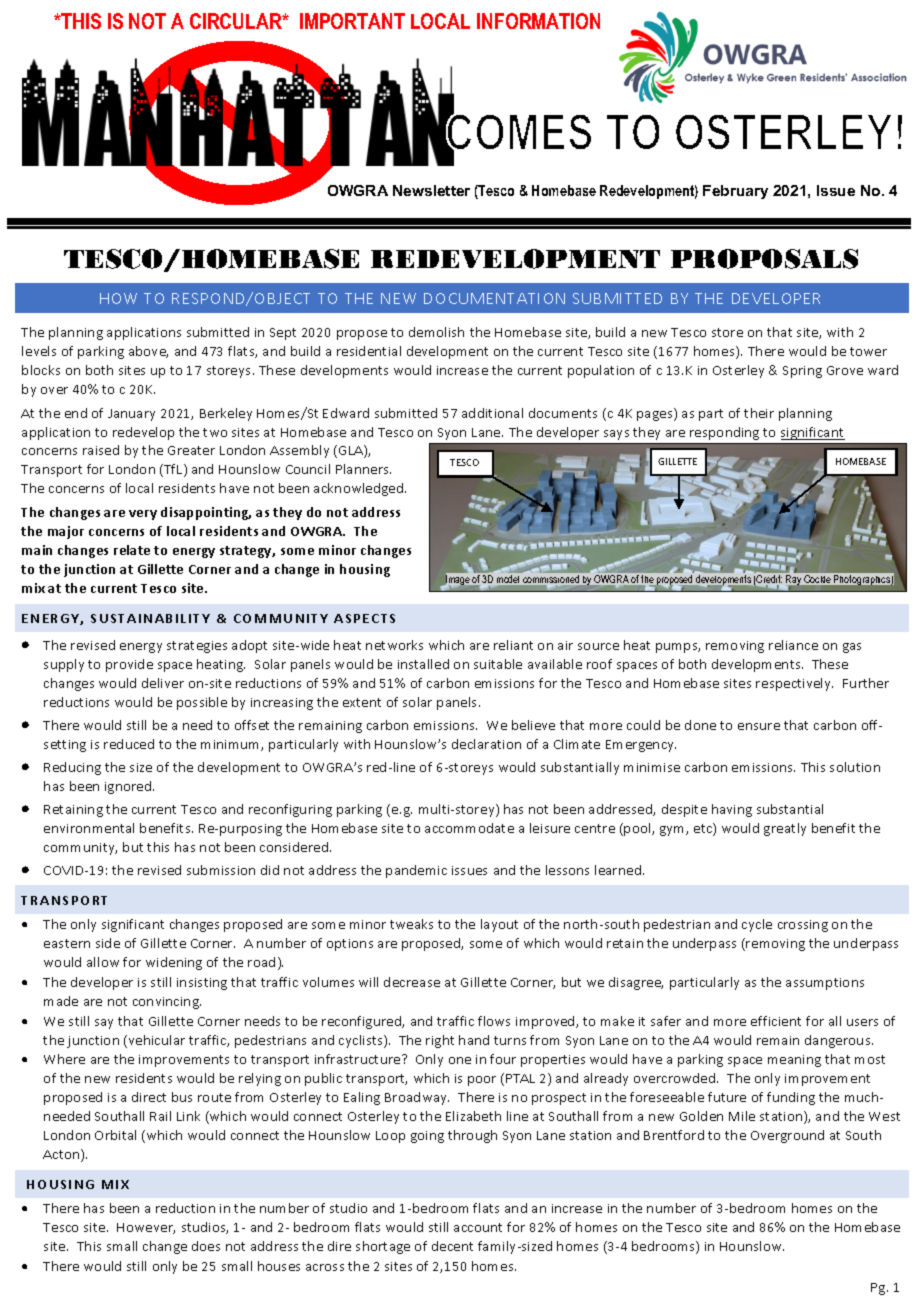  I want to click on IMPORTANT, so click(352, 21).
